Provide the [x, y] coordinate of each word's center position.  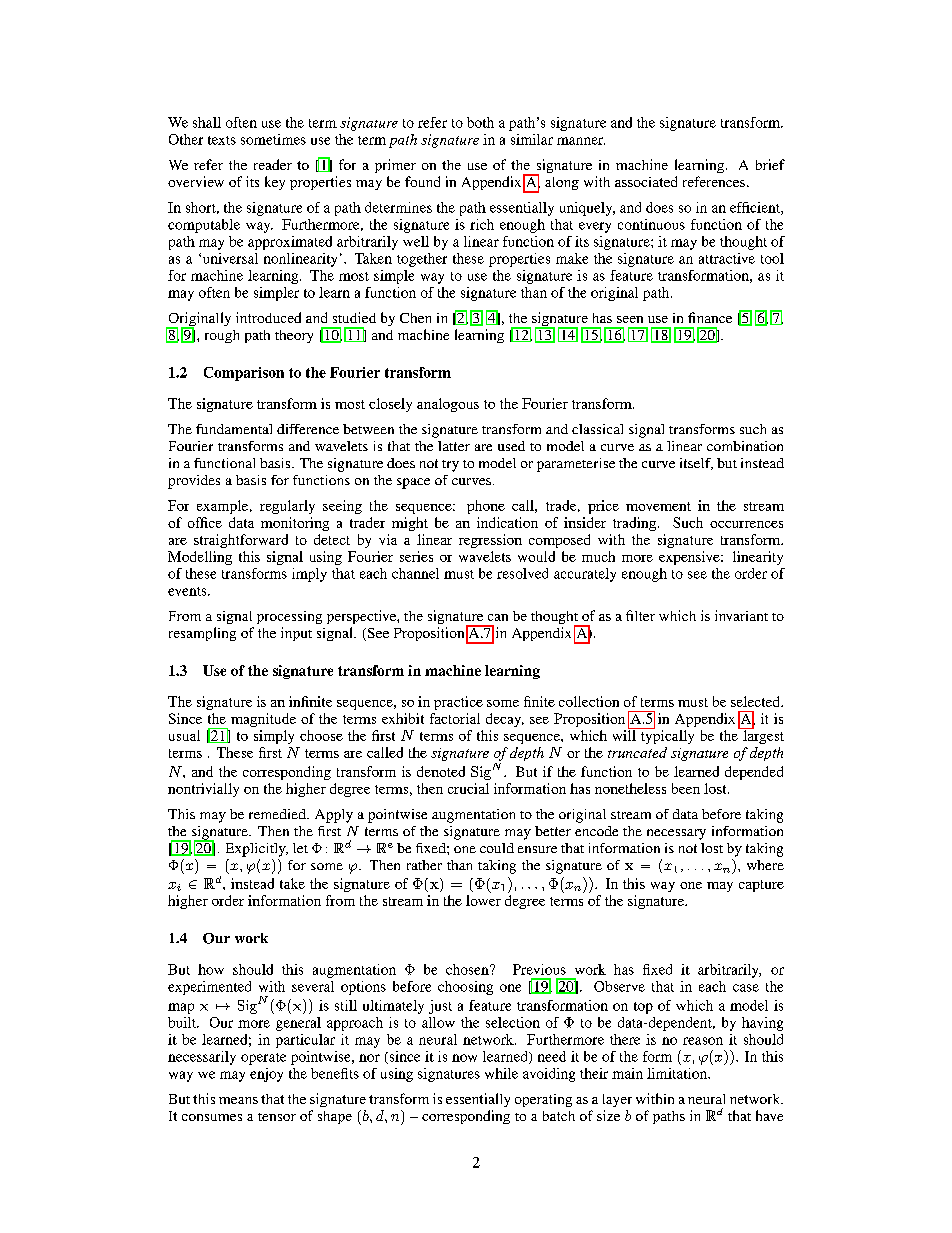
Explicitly [257, 850]
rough [222, 336]
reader [273, 164]
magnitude [263, 720]
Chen [415, 318]
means [238, 1100]
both [480, 122]
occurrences [746, 524]
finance [710, 317]
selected [756, 701]
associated [646, 181]
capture [761, 886]
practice [458, 703]
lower [483, 900]
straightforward [241, 541]
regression [490, 541]
